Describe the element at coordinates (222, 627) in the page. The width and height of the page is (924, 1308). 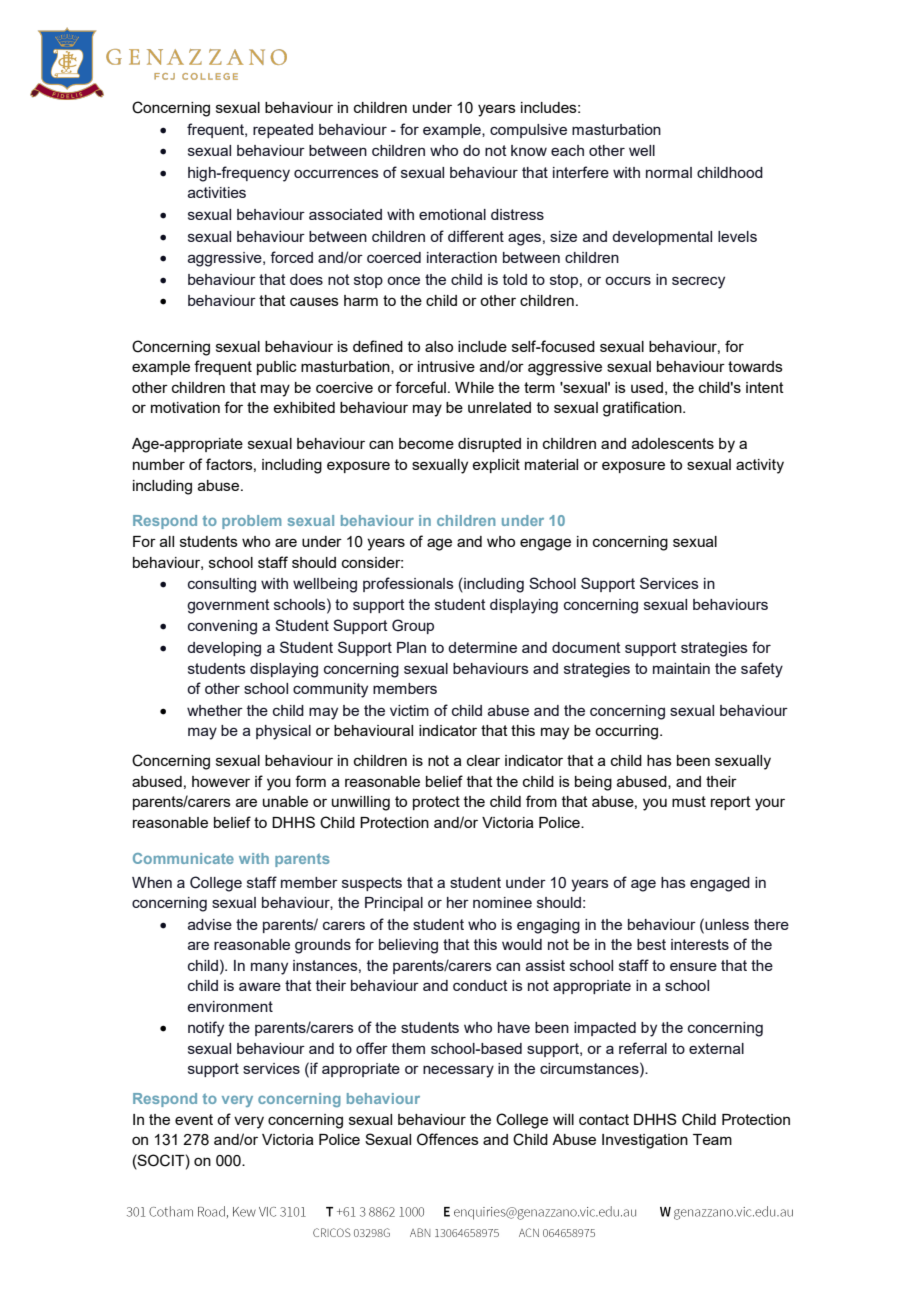
I see `convening` at that location.
